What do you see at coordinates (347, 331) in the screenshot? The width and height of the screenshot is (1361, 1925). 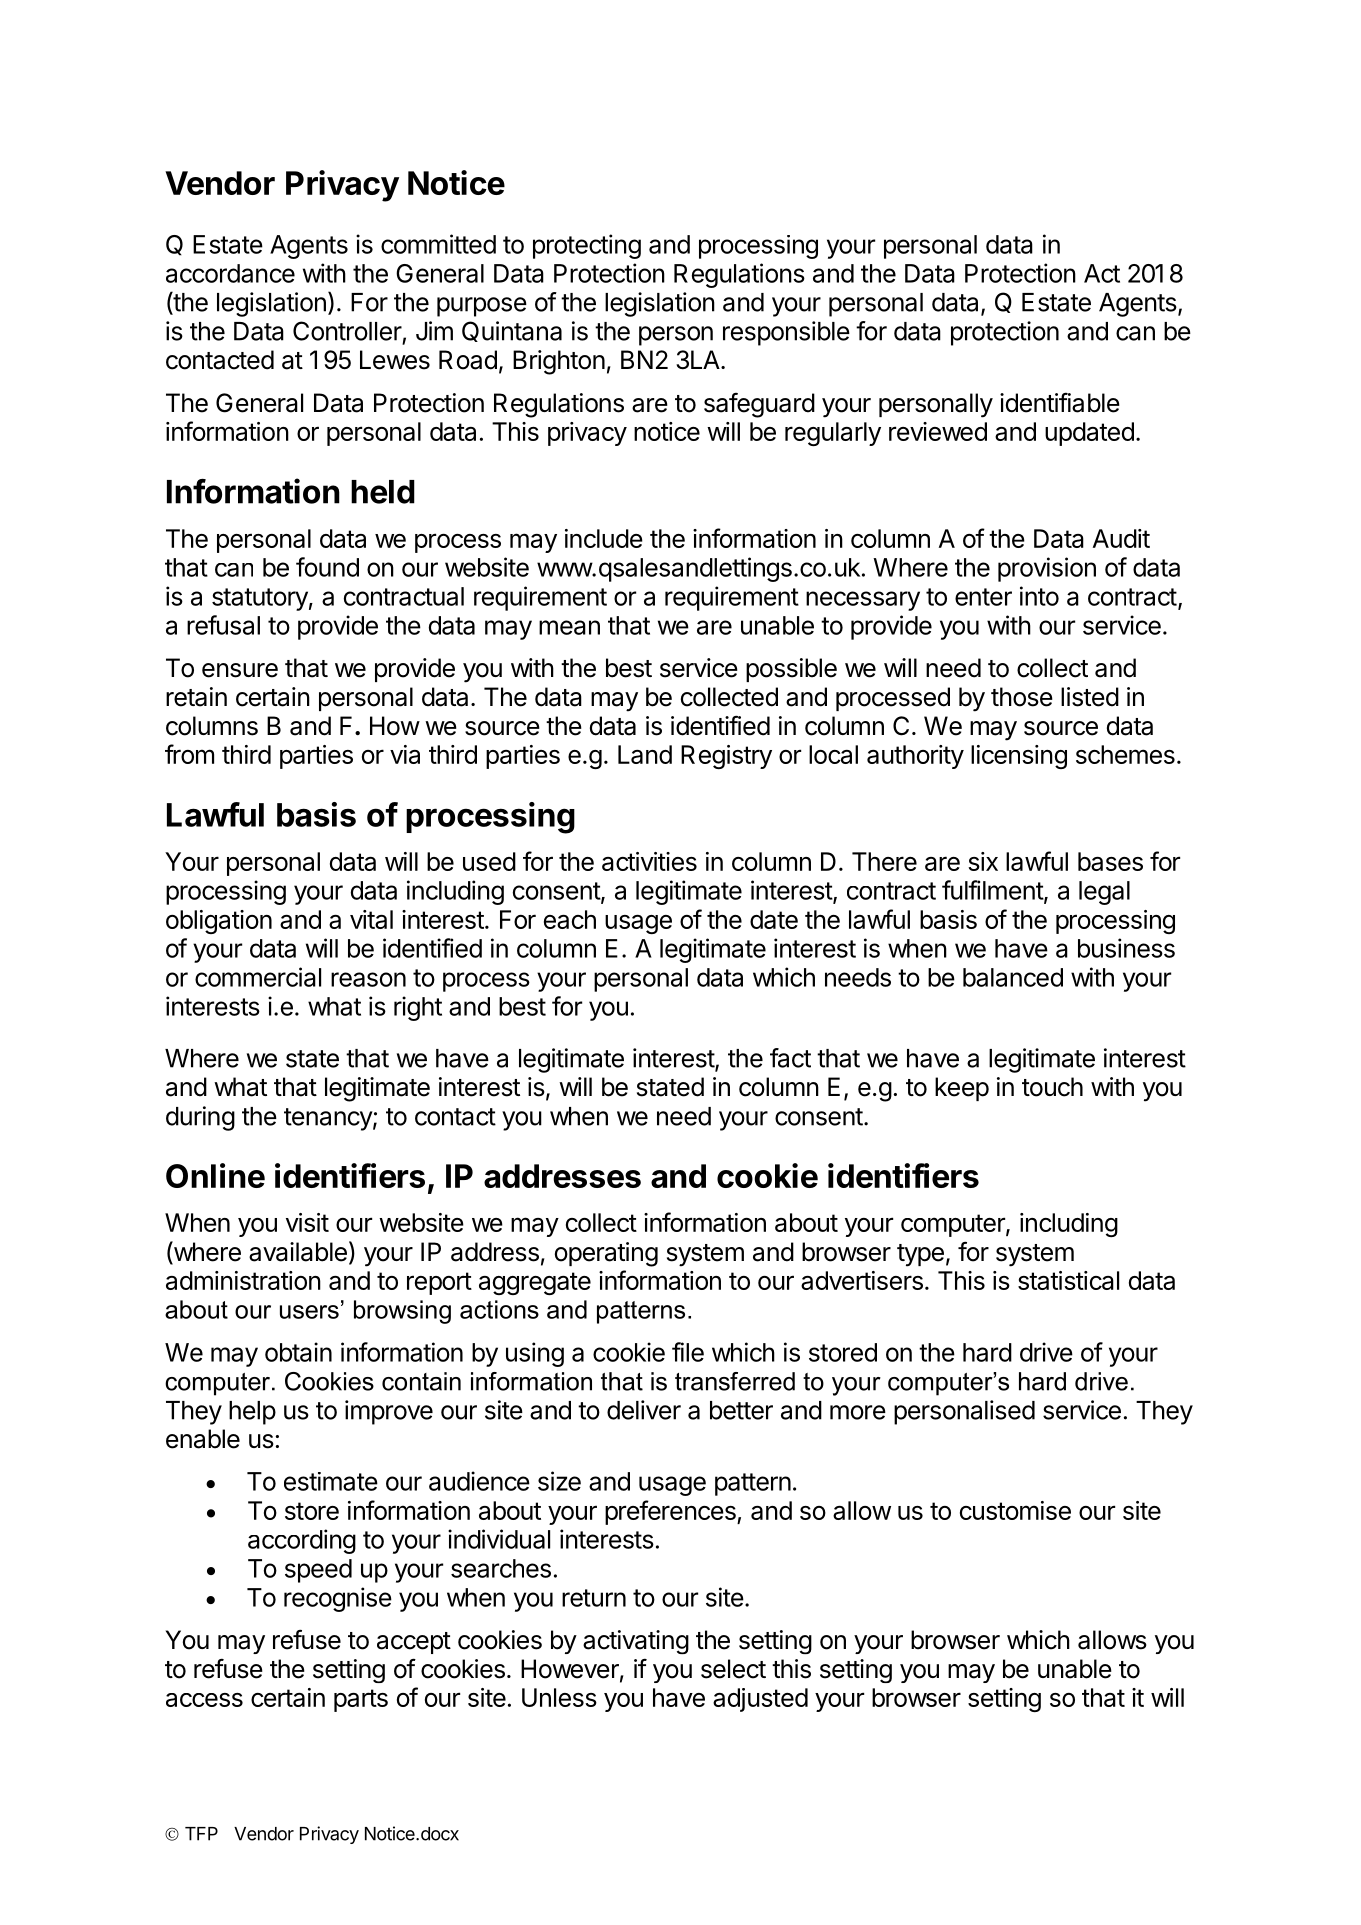 I see `Controller` at bounding box center [347, 331].
